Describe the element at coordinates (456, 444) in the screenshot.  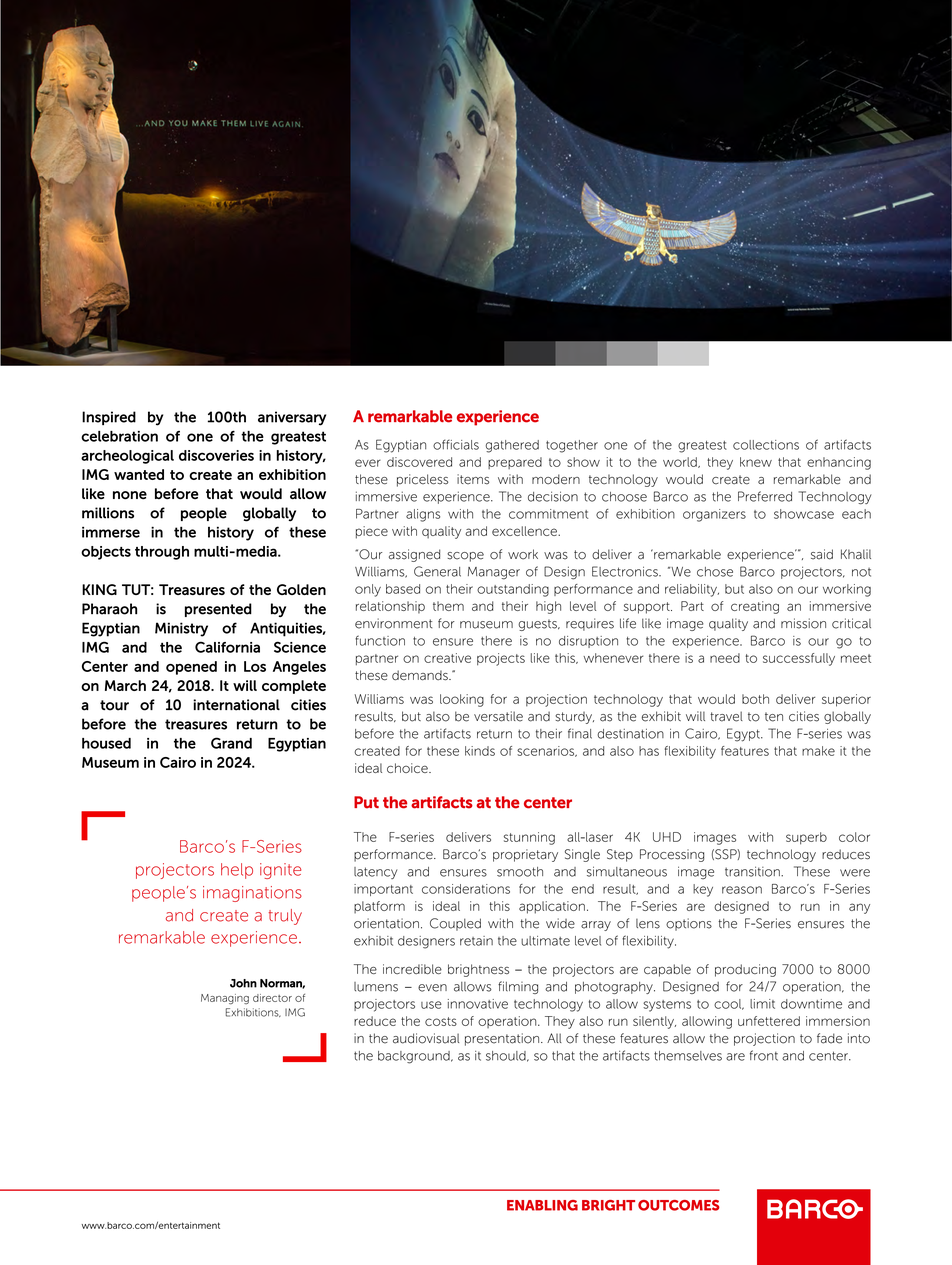
I see `officials` at that location.
